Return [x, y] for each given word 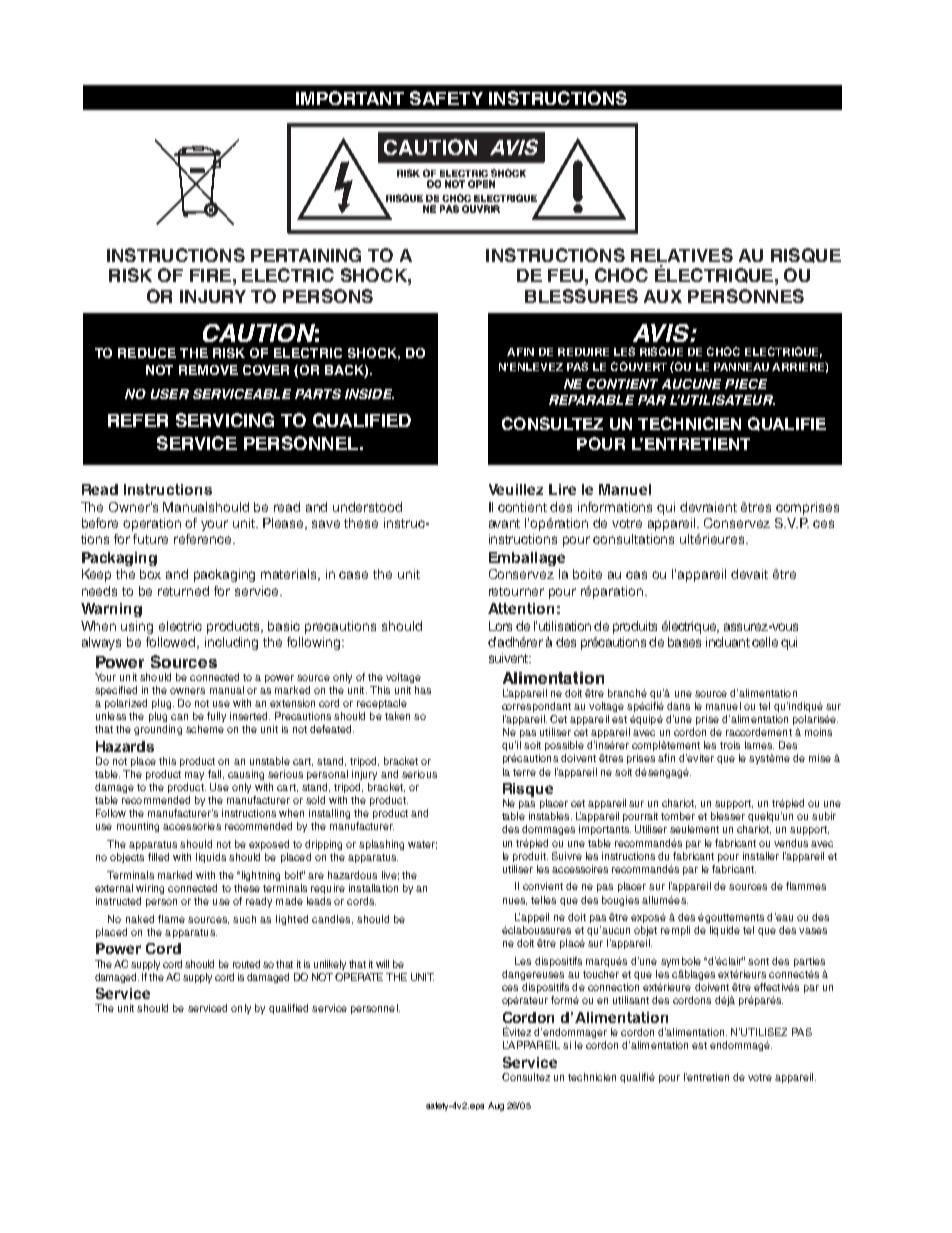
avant [504, 523]
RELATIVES [682, 255]
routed [246, 964]
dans [678, 706]
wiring [150, 889]
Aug [496, 1106]
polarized [126, 704]
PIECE [746, 384]
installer [761, 856]
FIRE [210, 275]
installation [373, 888]
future [150, 539]
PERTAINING [306, 255]
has [423, 690]
